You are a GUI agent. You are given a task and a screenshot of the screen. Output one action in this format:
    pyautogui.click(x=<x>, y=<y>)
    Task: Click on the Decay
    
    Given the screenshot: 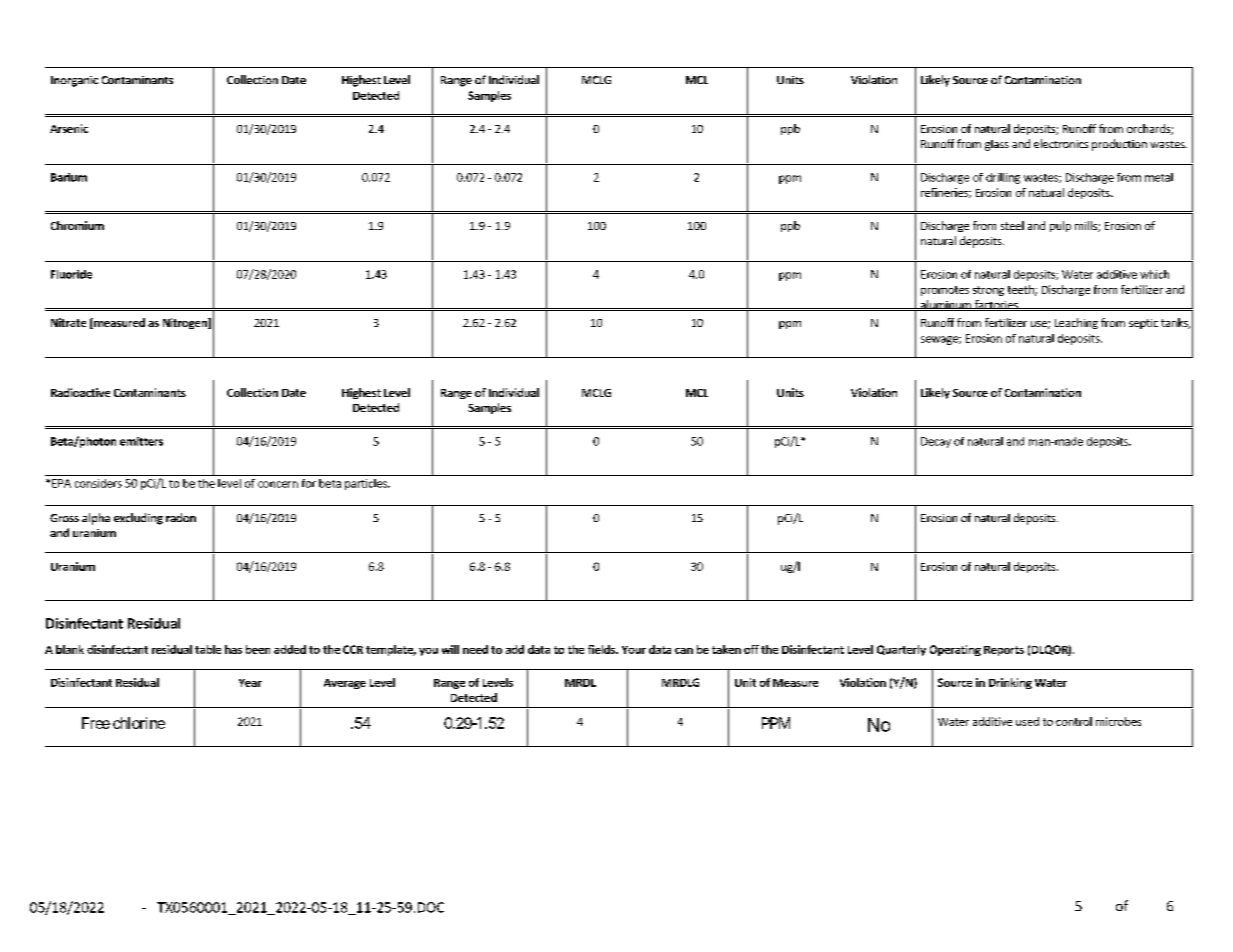 What is the action you would take?
    pyautogui.click(x=936, y=442)
